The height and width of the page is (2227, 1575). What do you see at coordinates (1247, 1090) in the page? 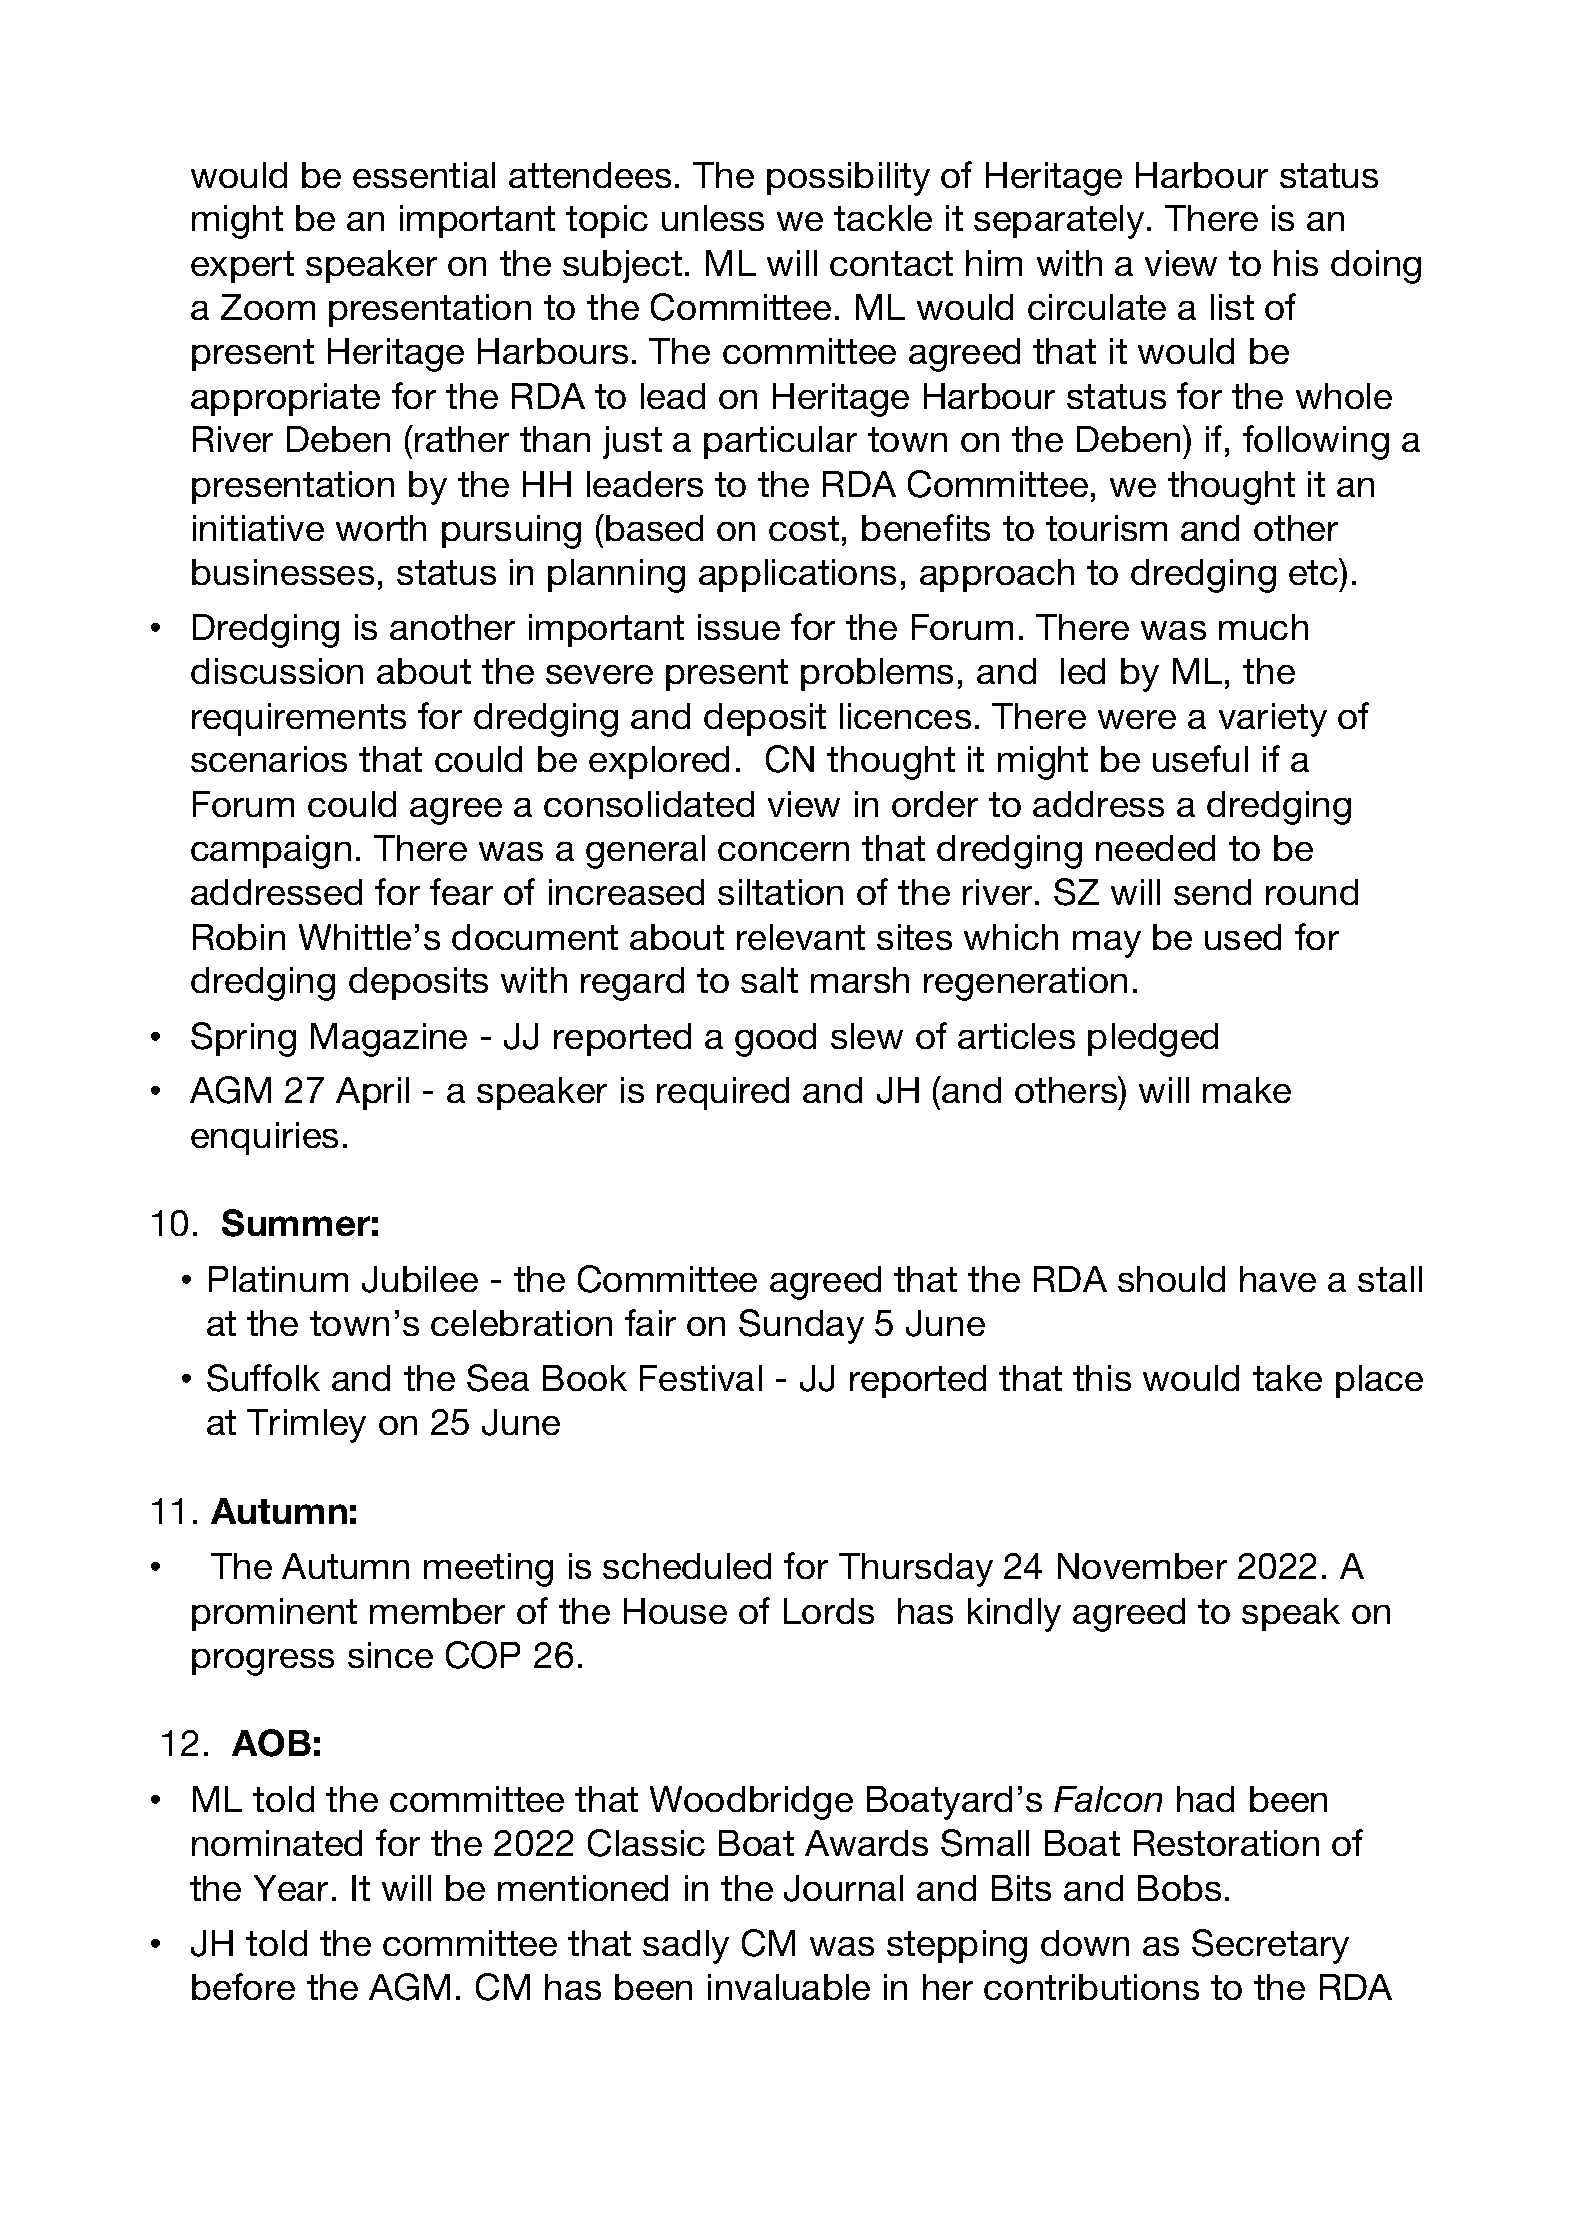
I see `make` at bounding box center [1247, 1090].
